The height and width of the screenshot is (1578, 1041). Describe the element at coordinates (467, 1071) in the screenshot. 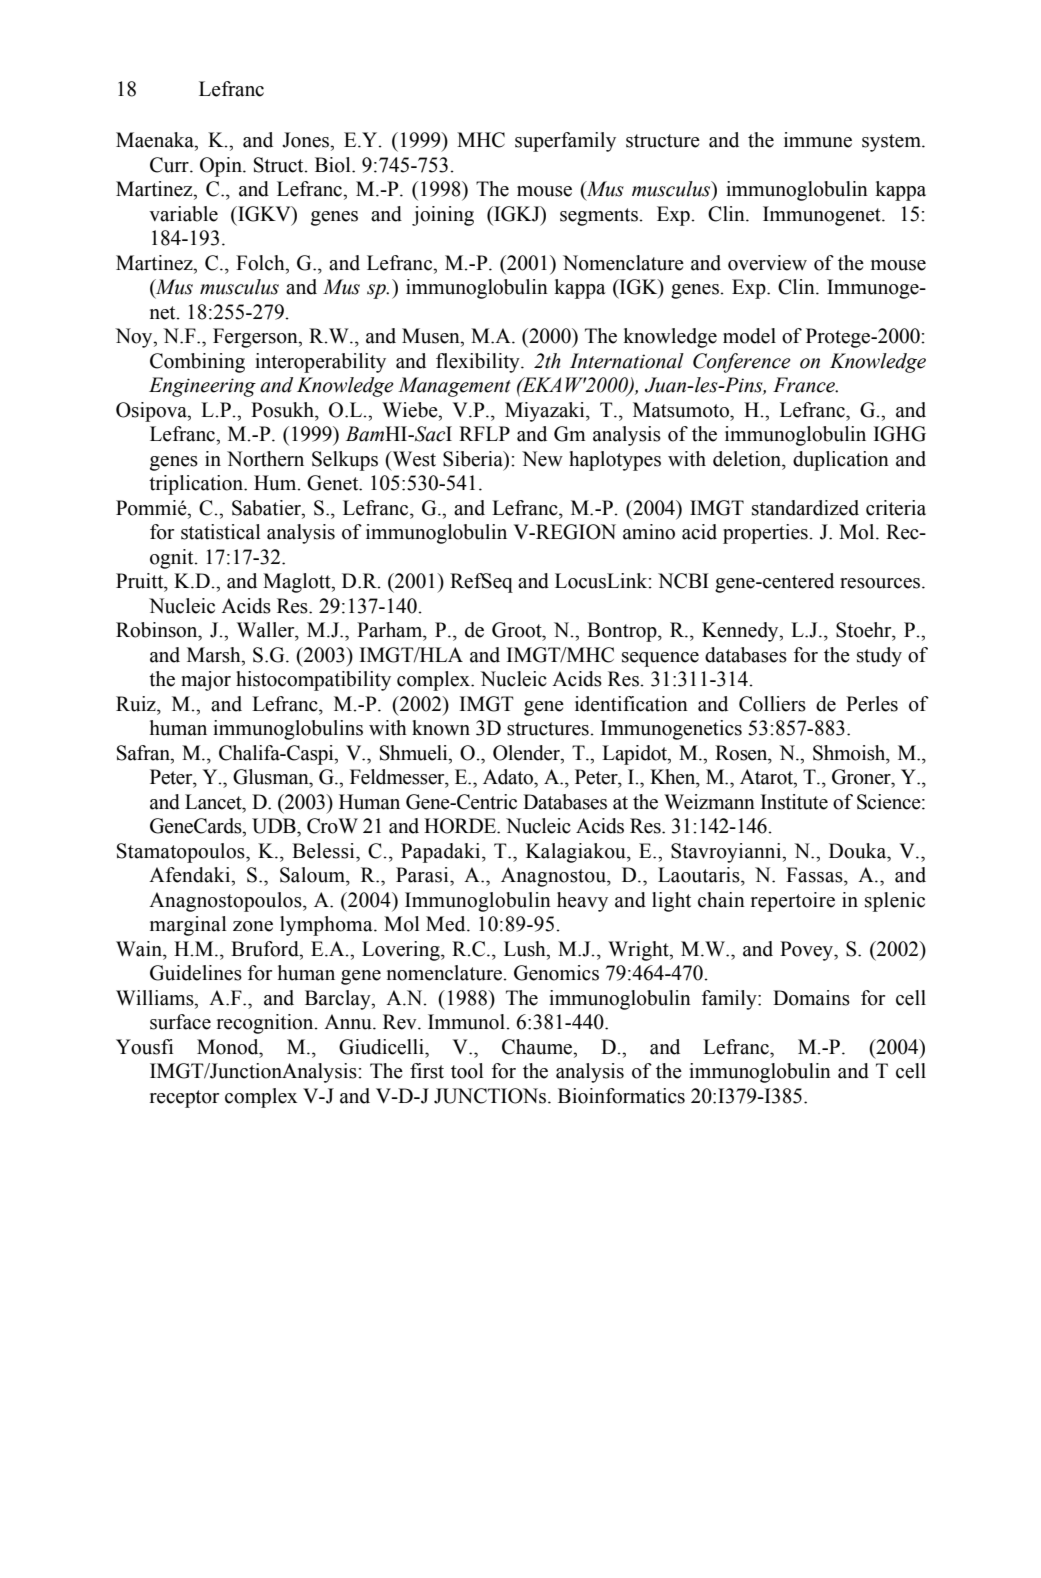

I see `tool` at that location.
